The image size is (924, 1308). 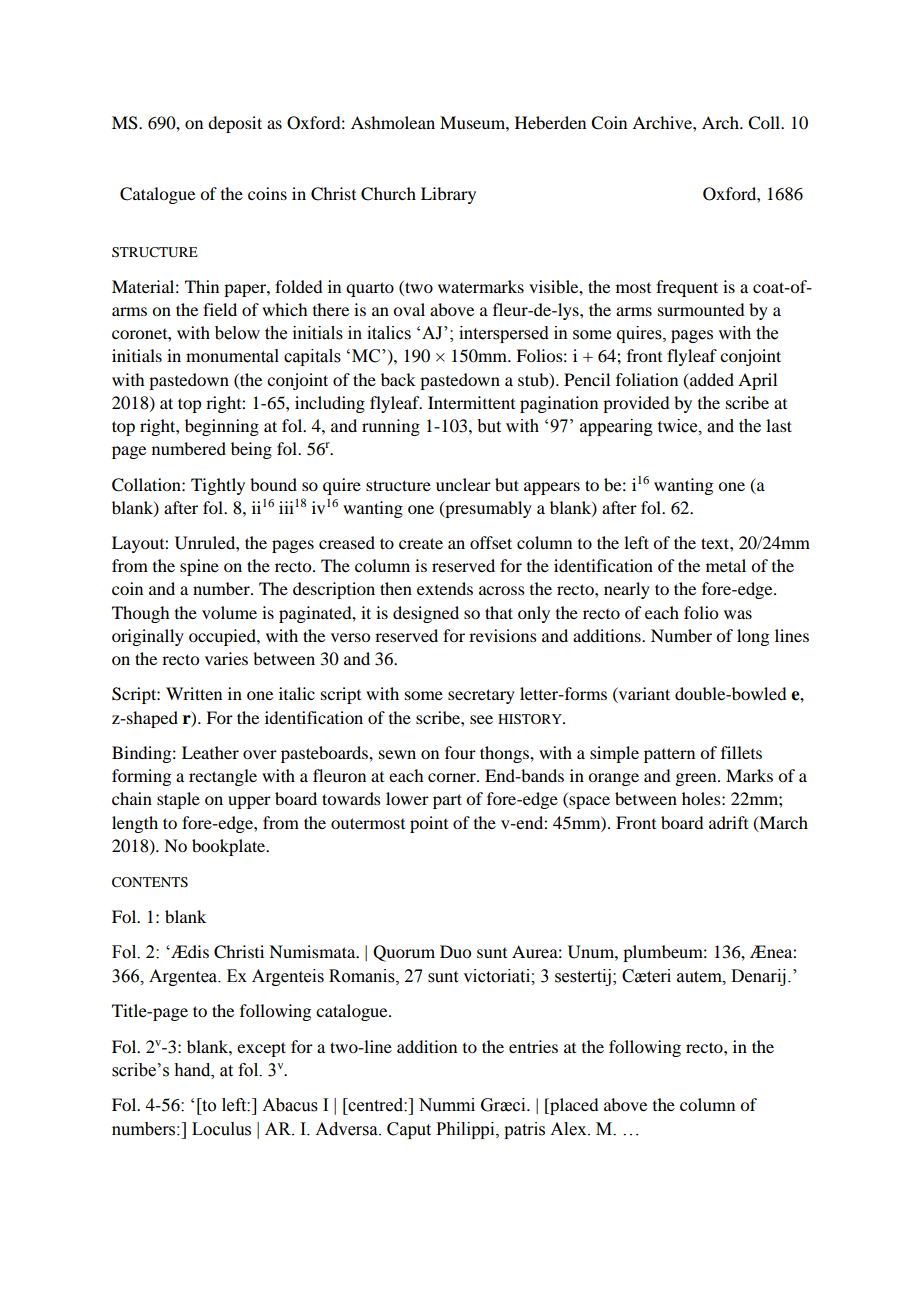 What do you see at coordinates (697, 779) in the screenshot?
I see `green` at bounding box center [697, 779].
